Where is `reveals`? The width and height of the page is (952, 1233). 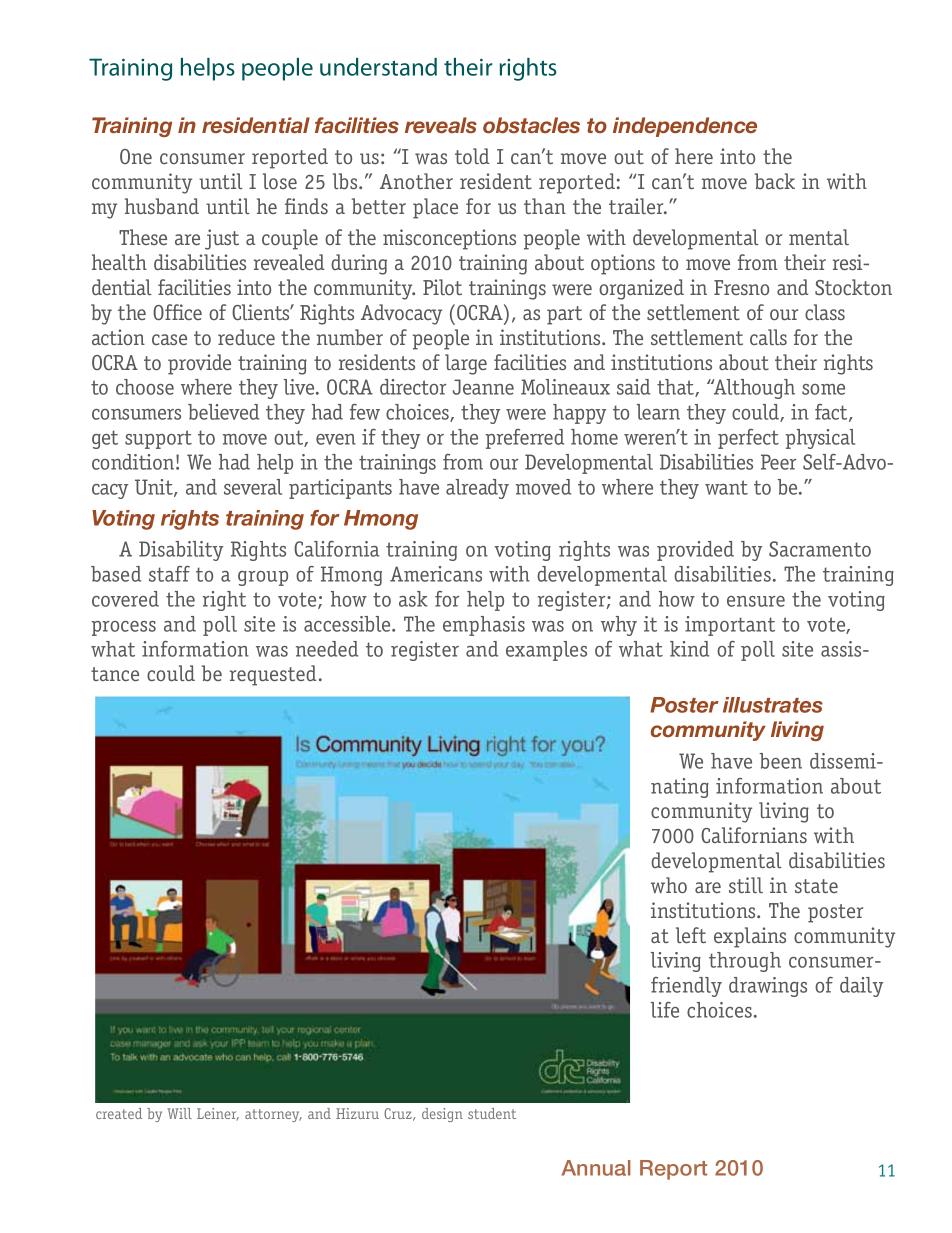 reveals is located at coordinates (441, 125).
